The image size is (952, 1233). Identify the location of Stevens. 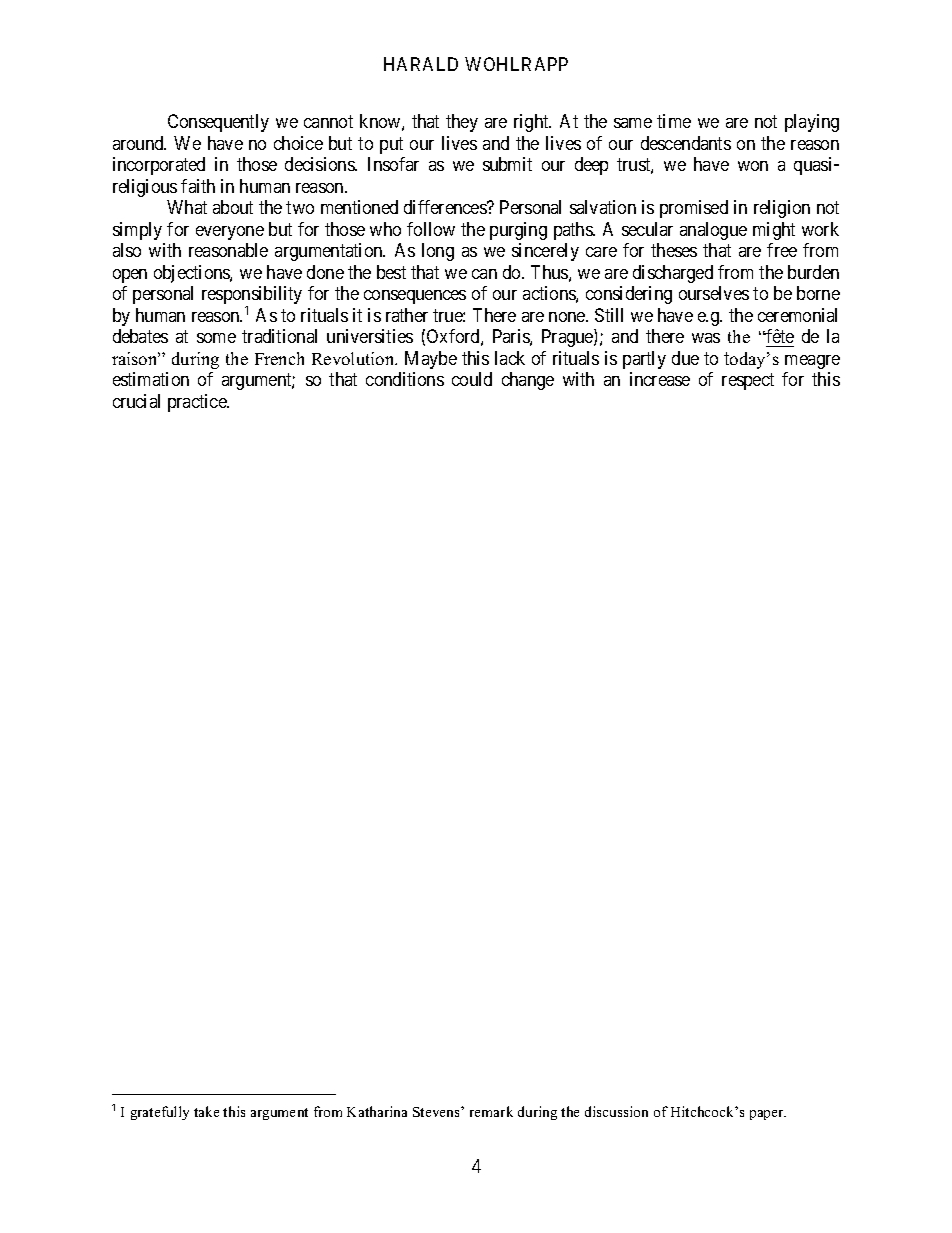
(437, 1112).
